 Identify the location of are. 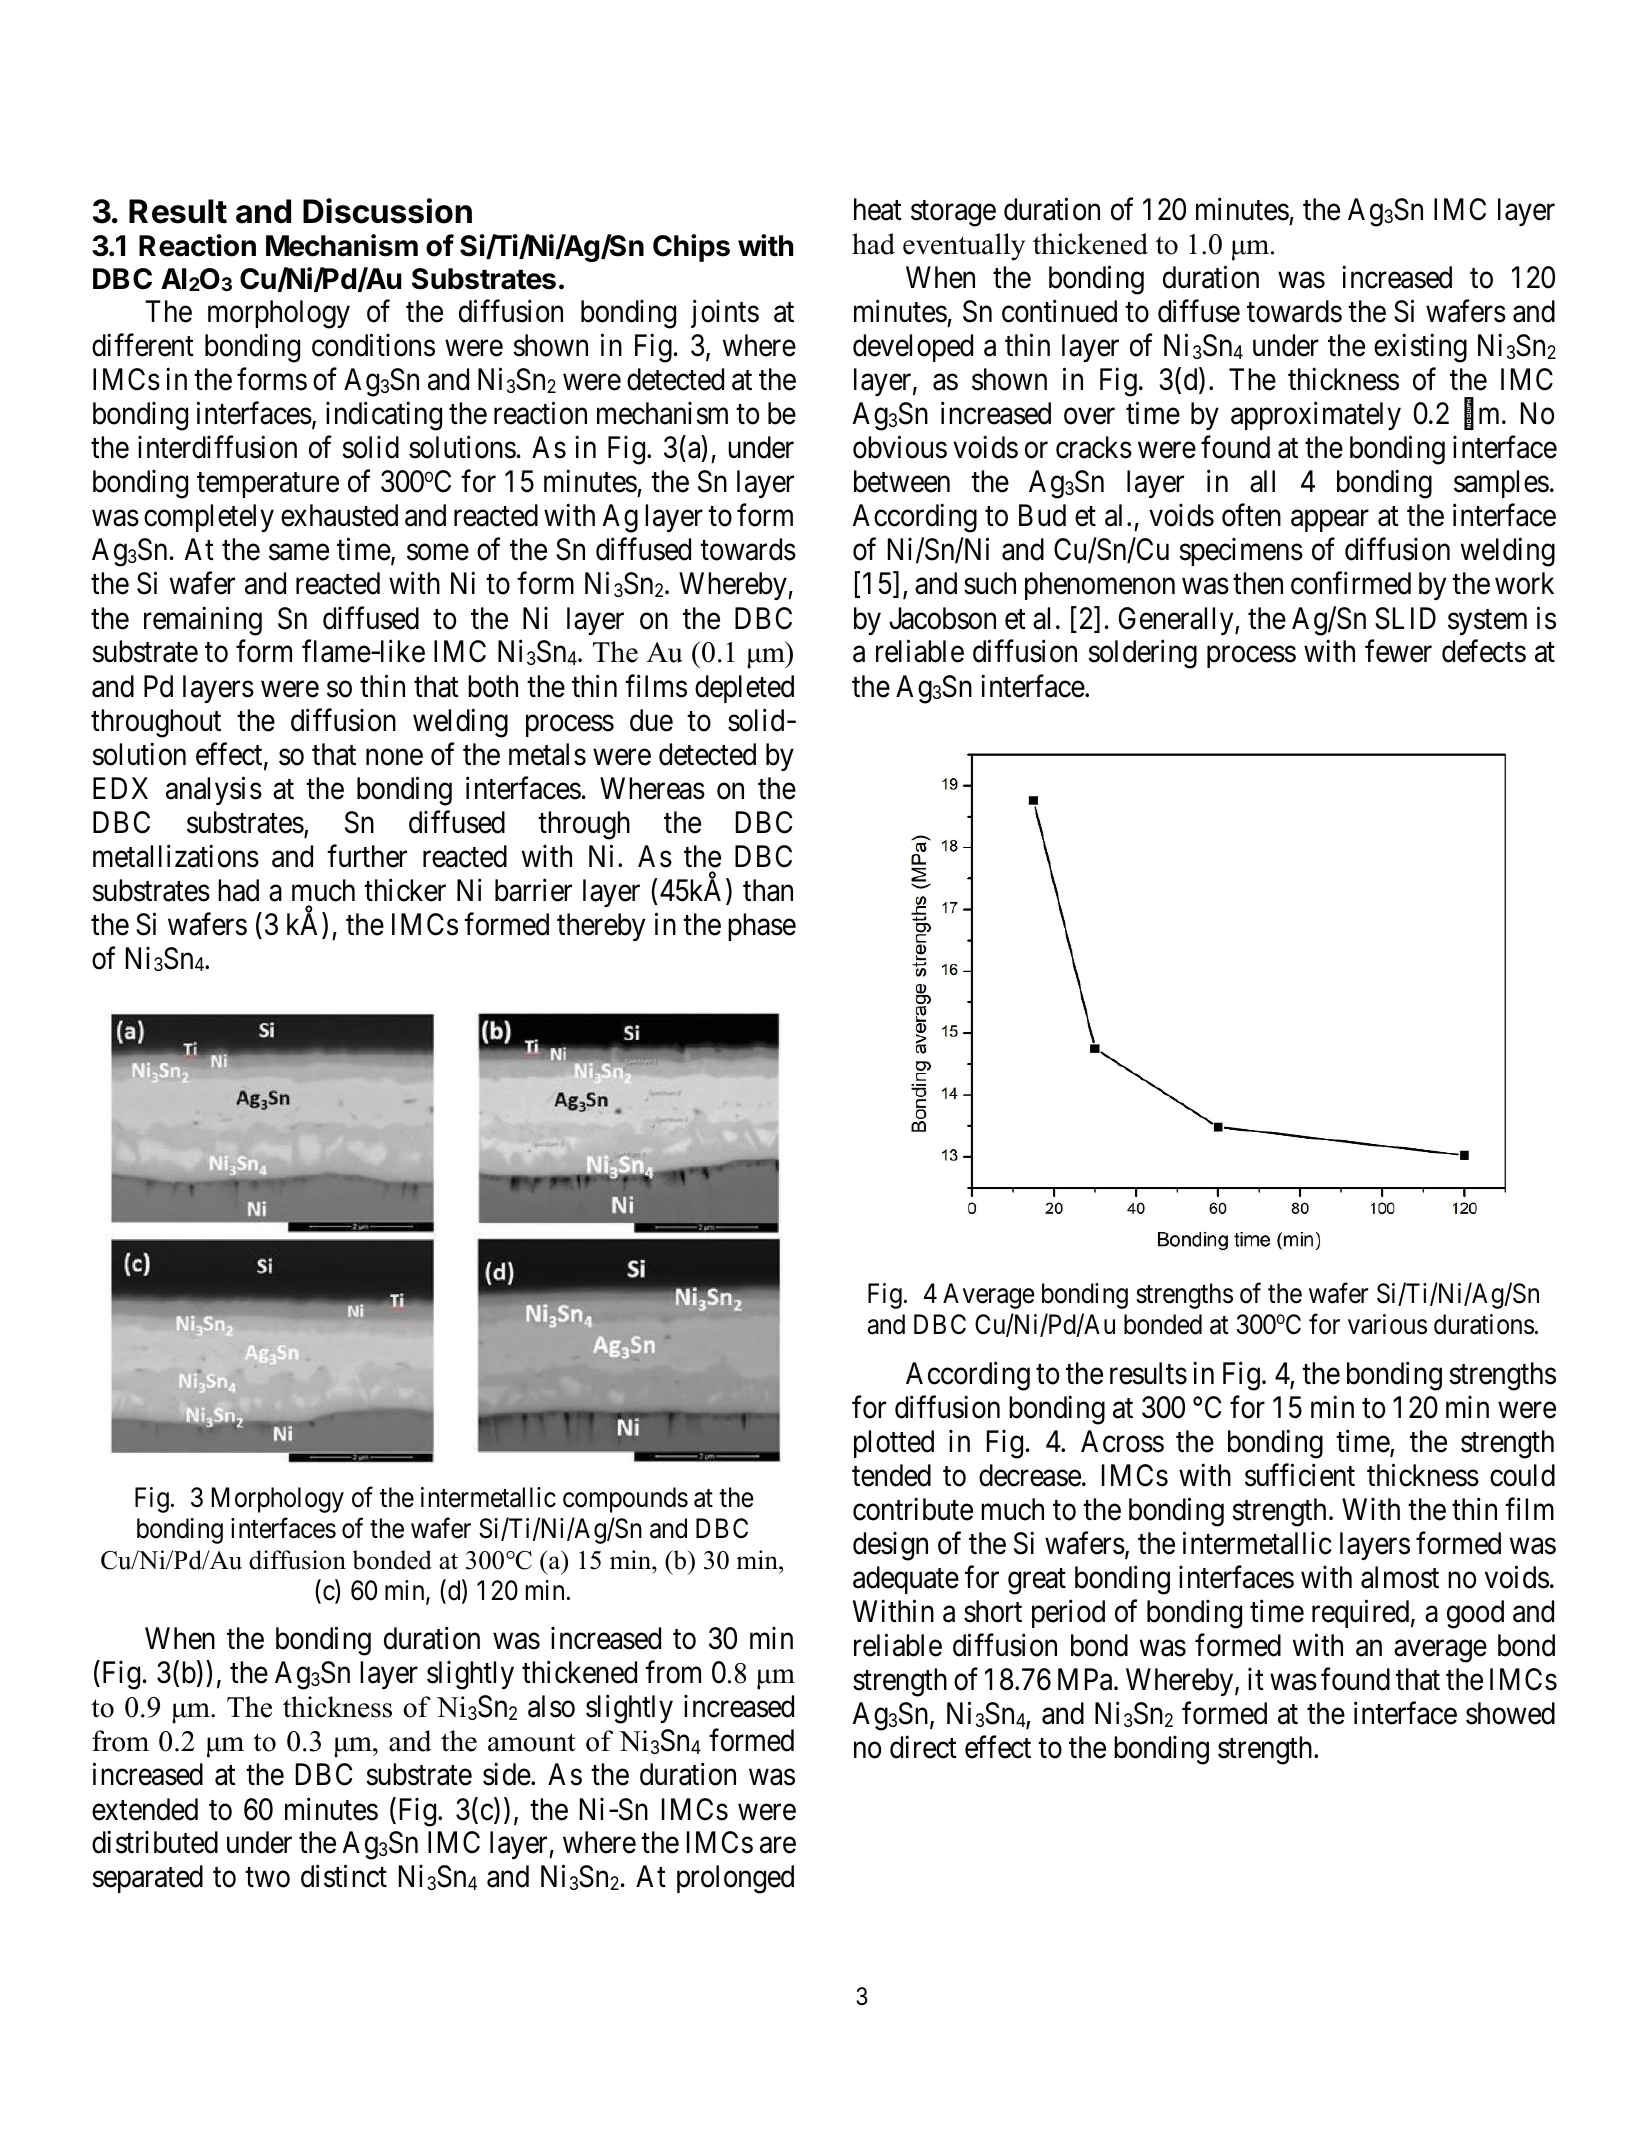
(778, 1846).
